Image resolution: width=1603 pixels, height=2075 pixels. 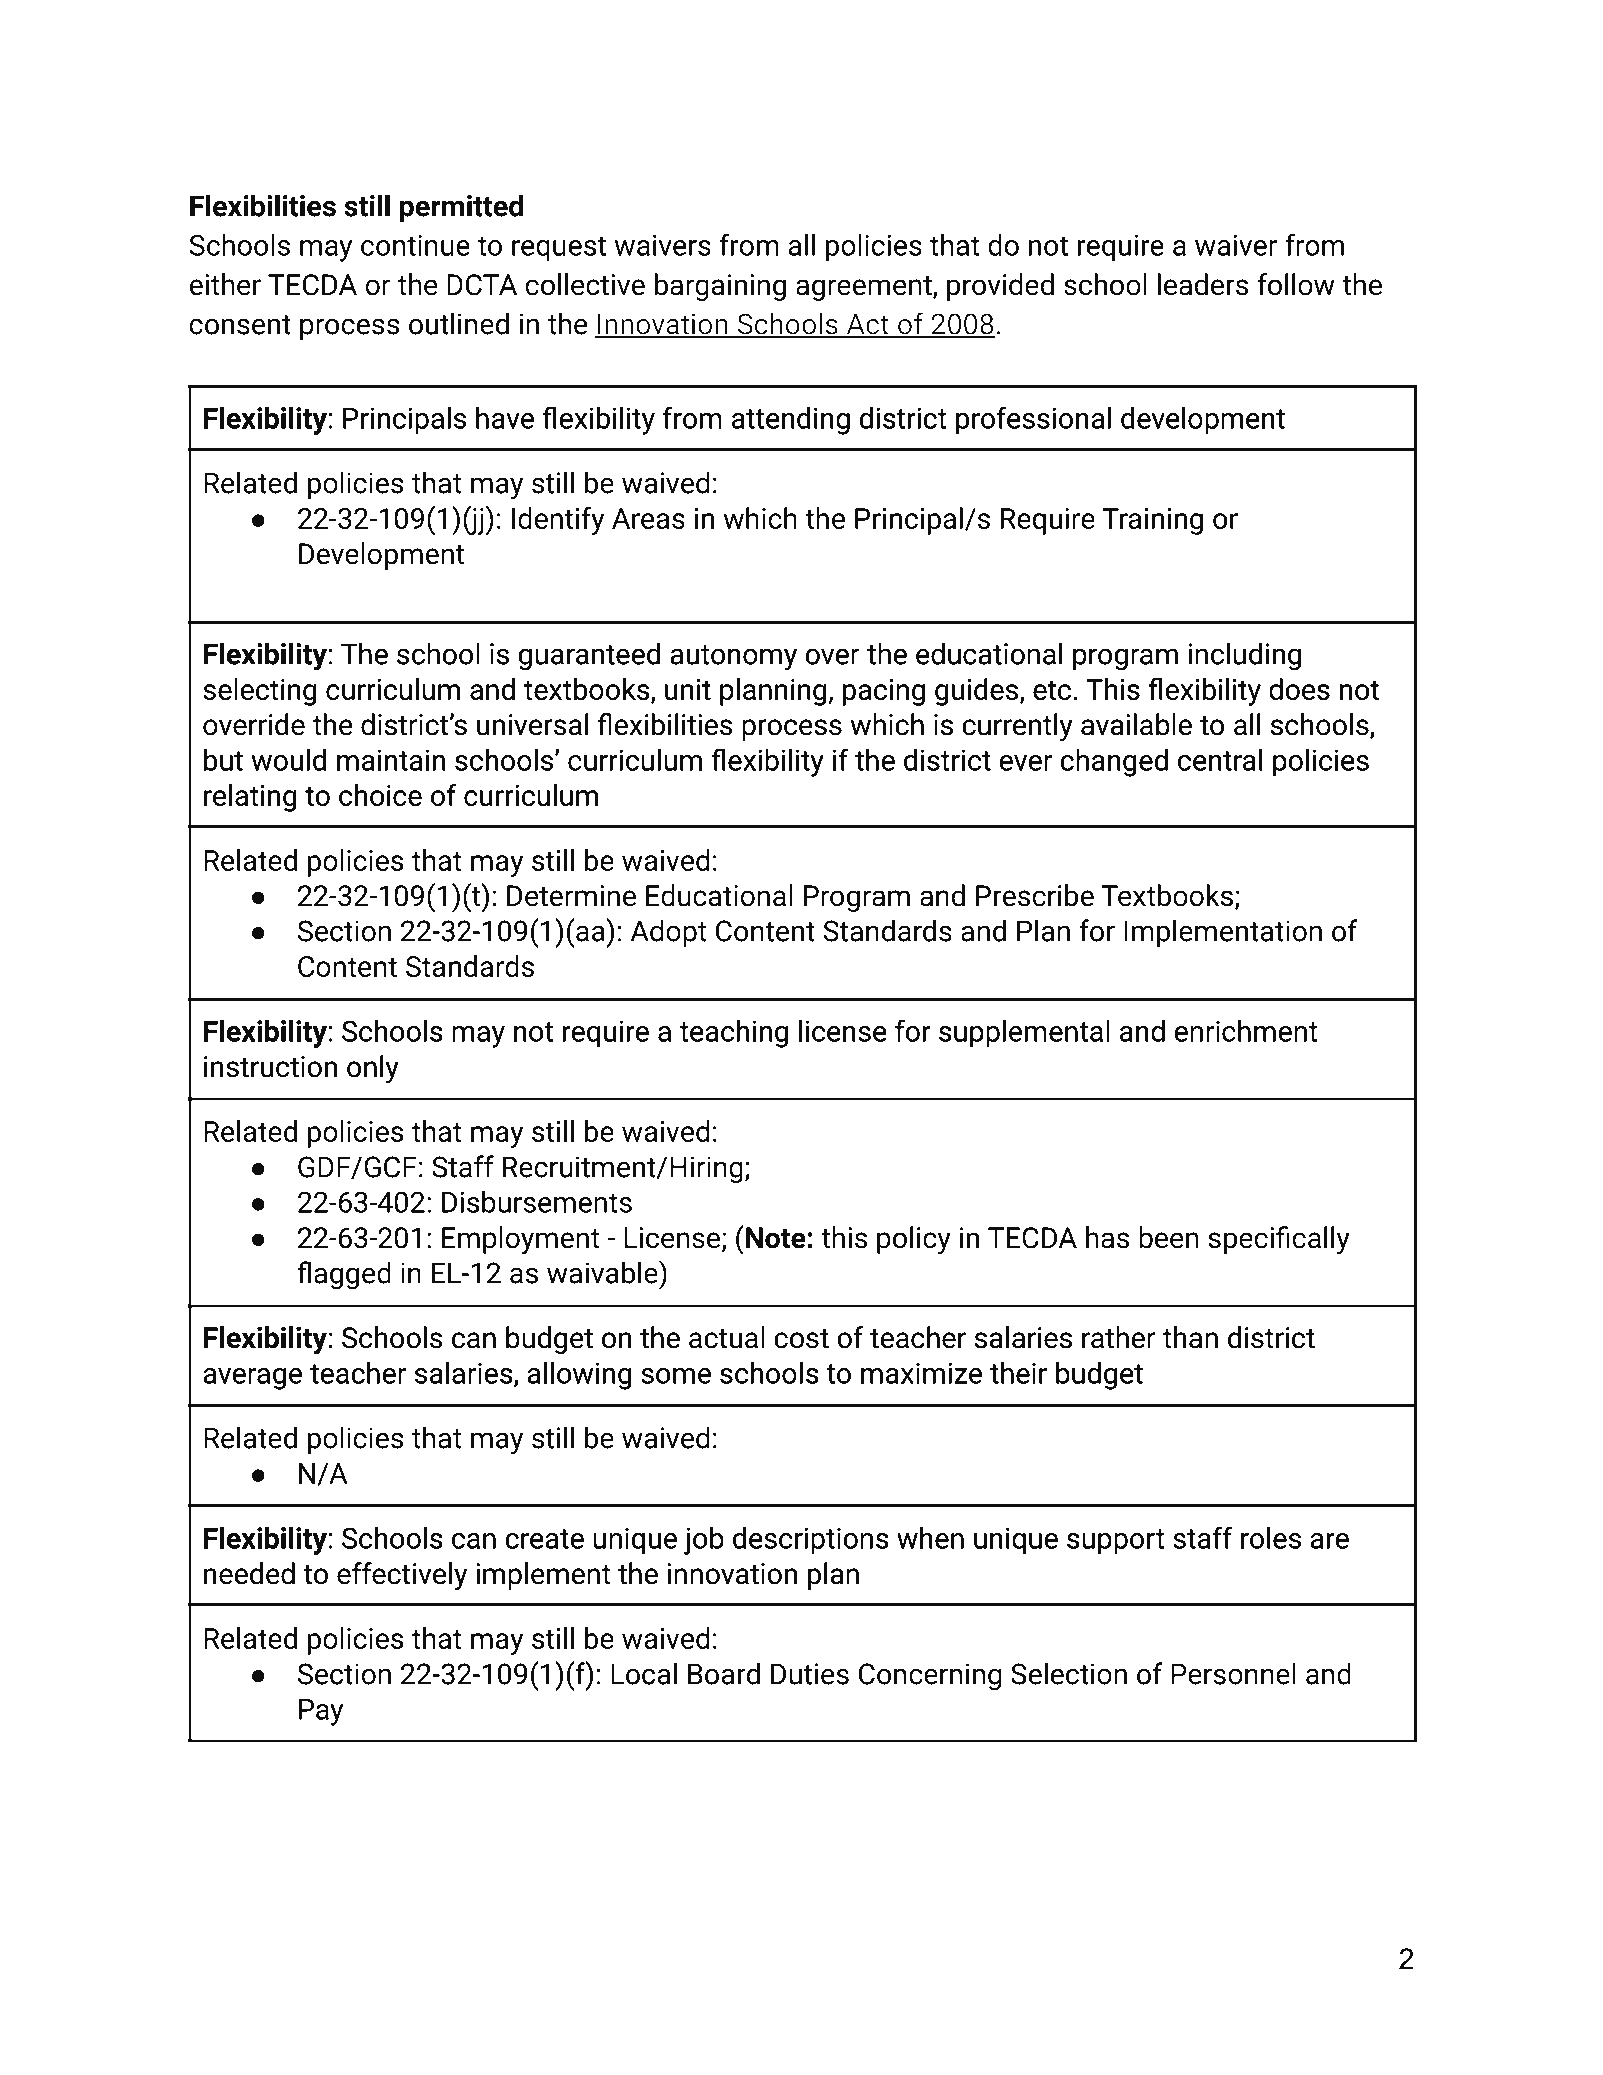 I want to click on choice, so click(x=380, y=795).
